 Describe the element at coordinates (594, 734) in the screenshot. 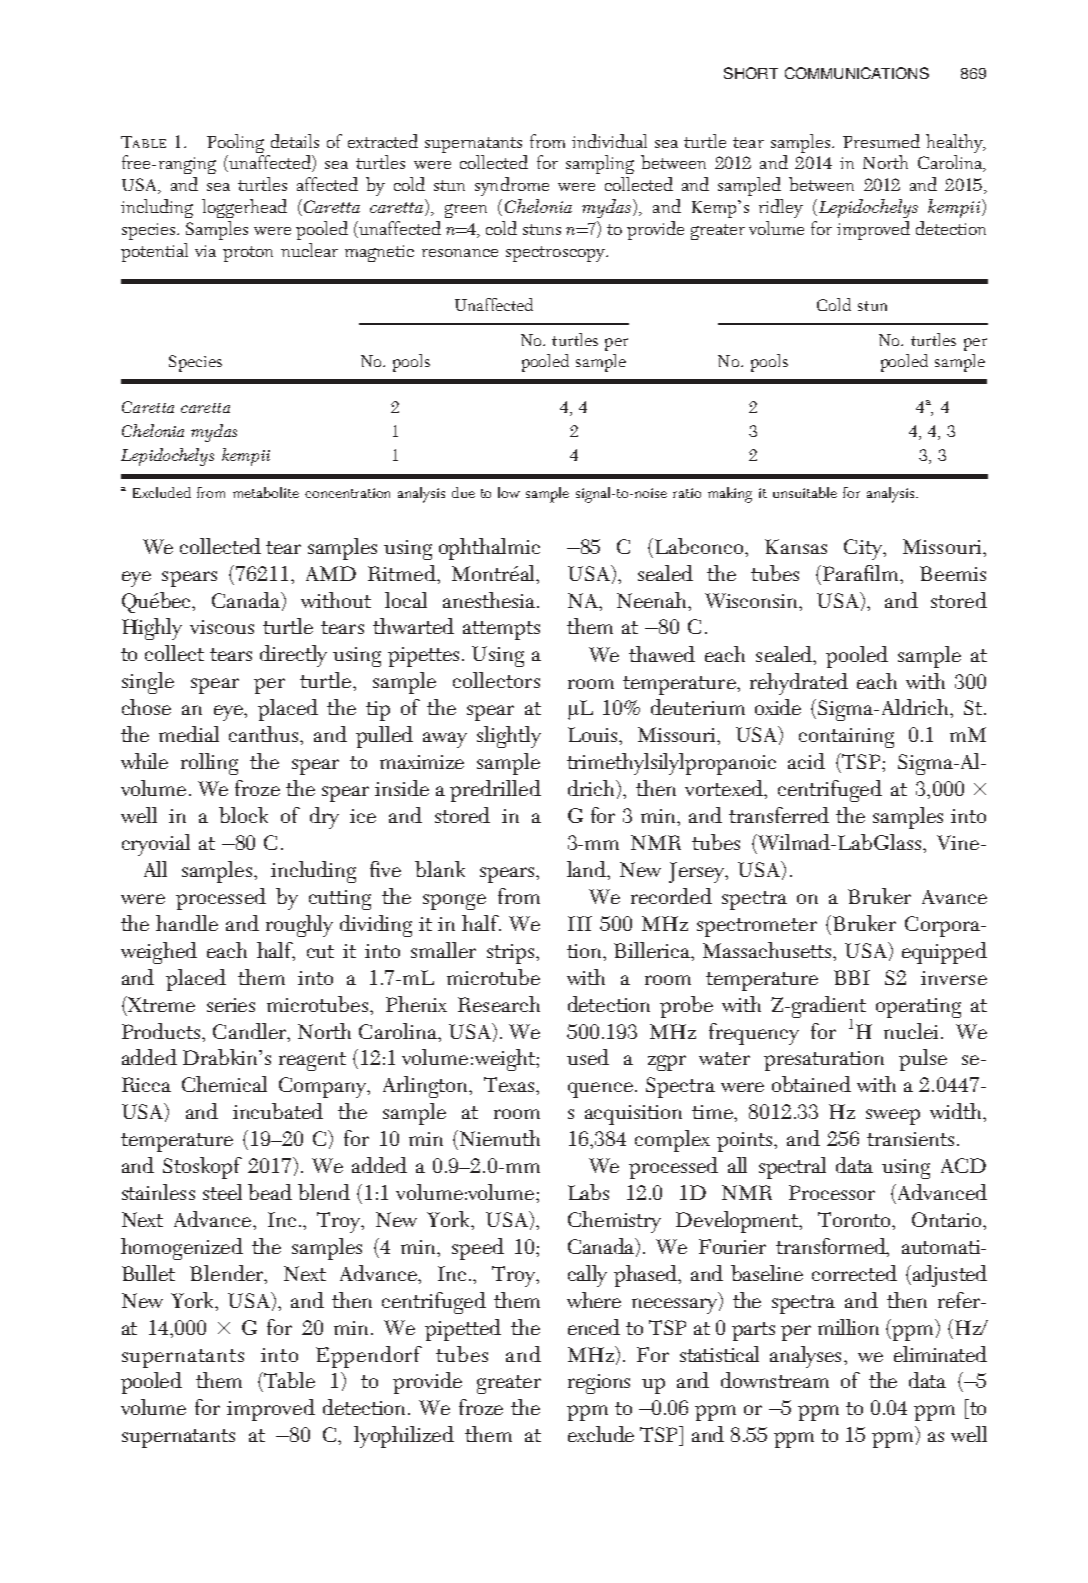

I see `Louis` at that location.
